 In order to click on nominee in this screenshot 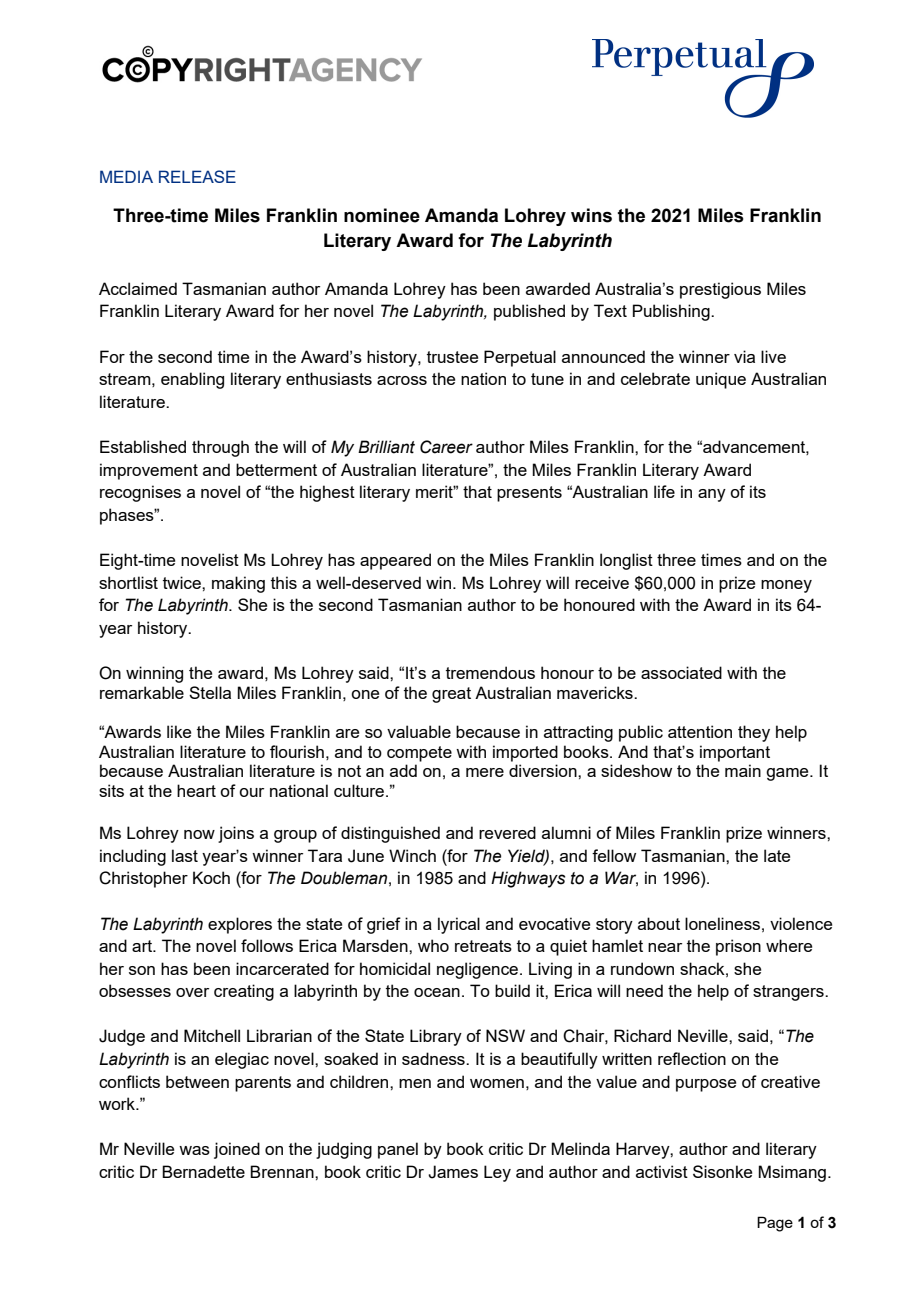, I will do `click(382, 215)`.
